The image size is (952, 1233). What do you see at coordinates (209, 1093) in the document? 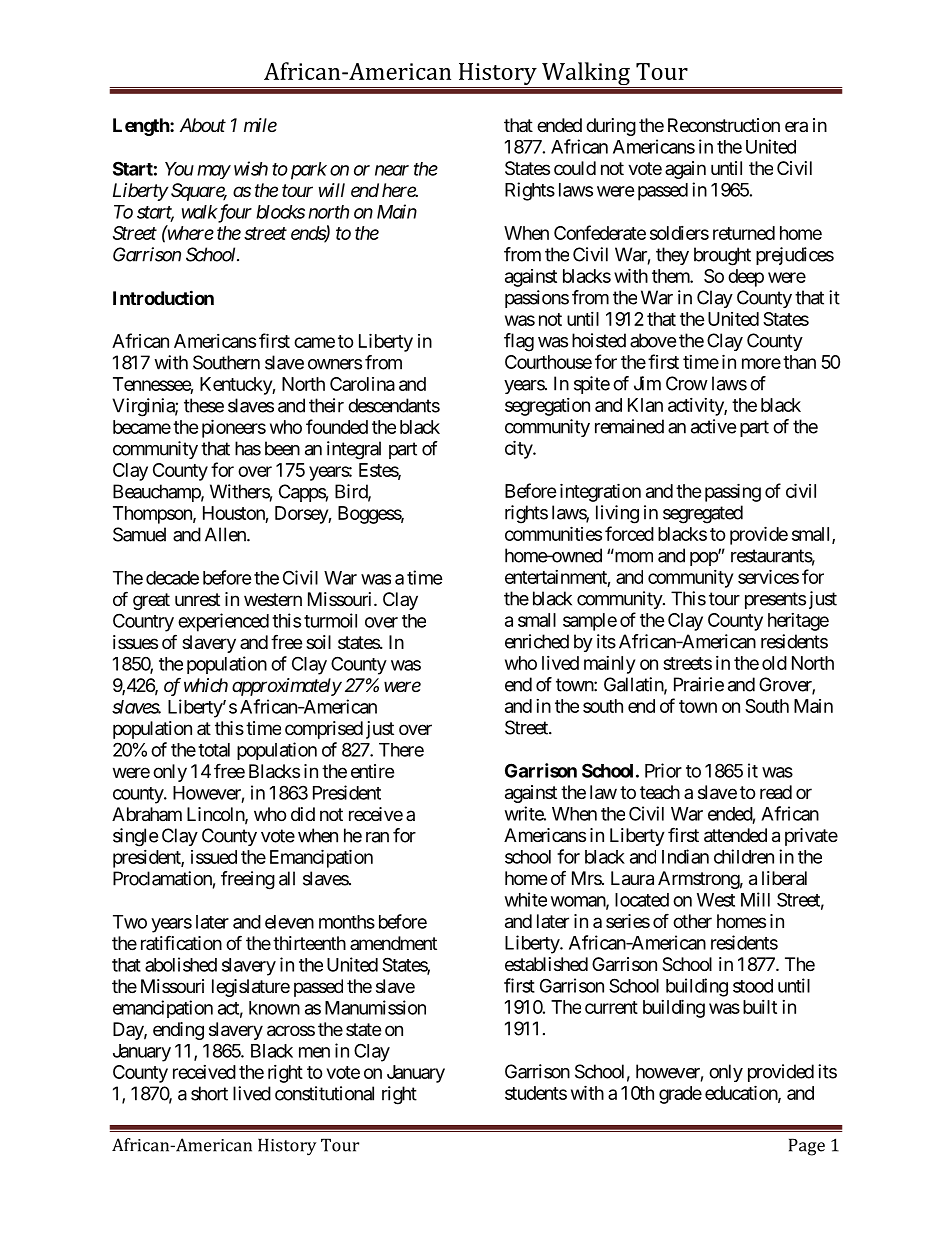
I see `short` at bounding box center [209, 1093].
